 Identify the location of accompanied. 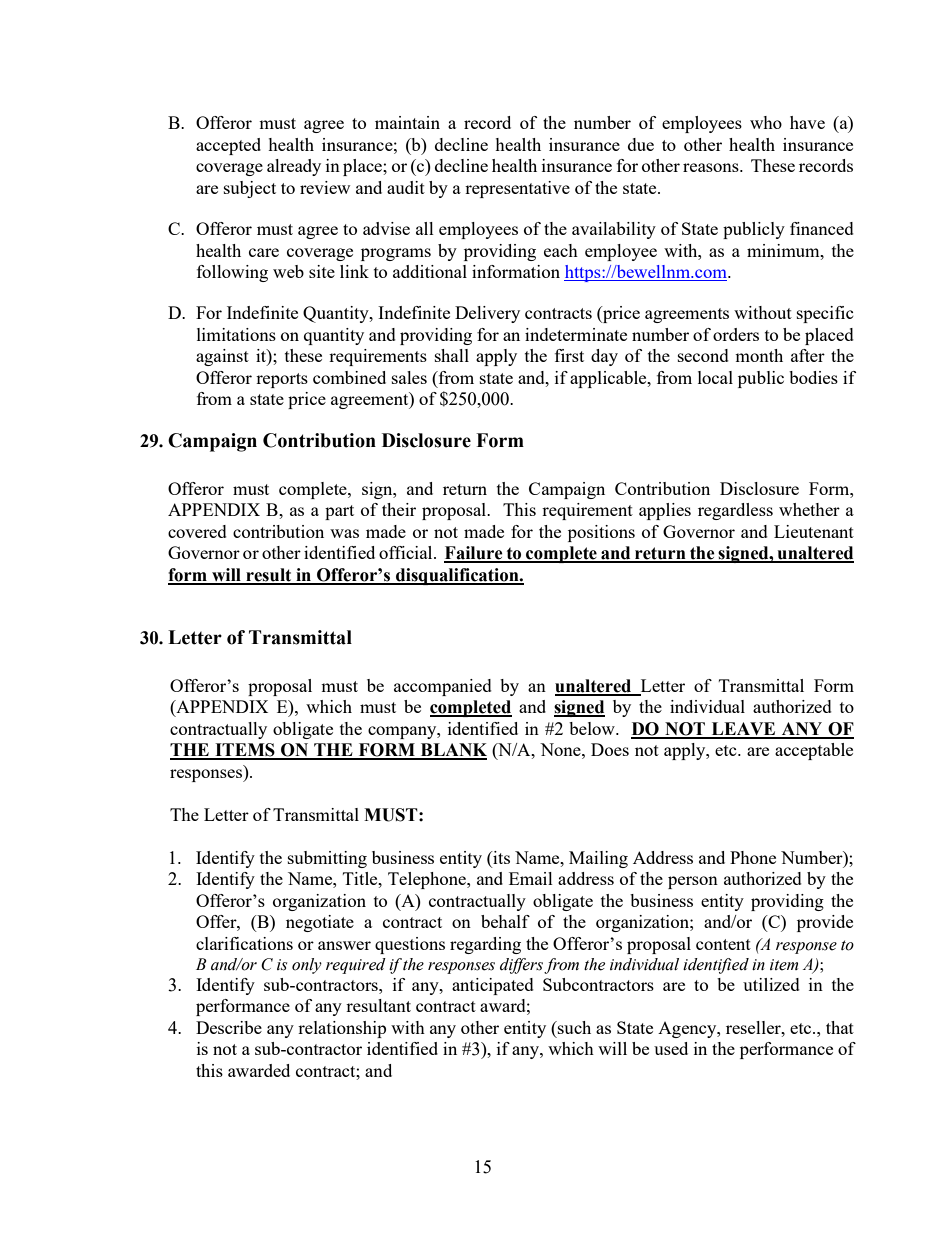
(443, 687).
